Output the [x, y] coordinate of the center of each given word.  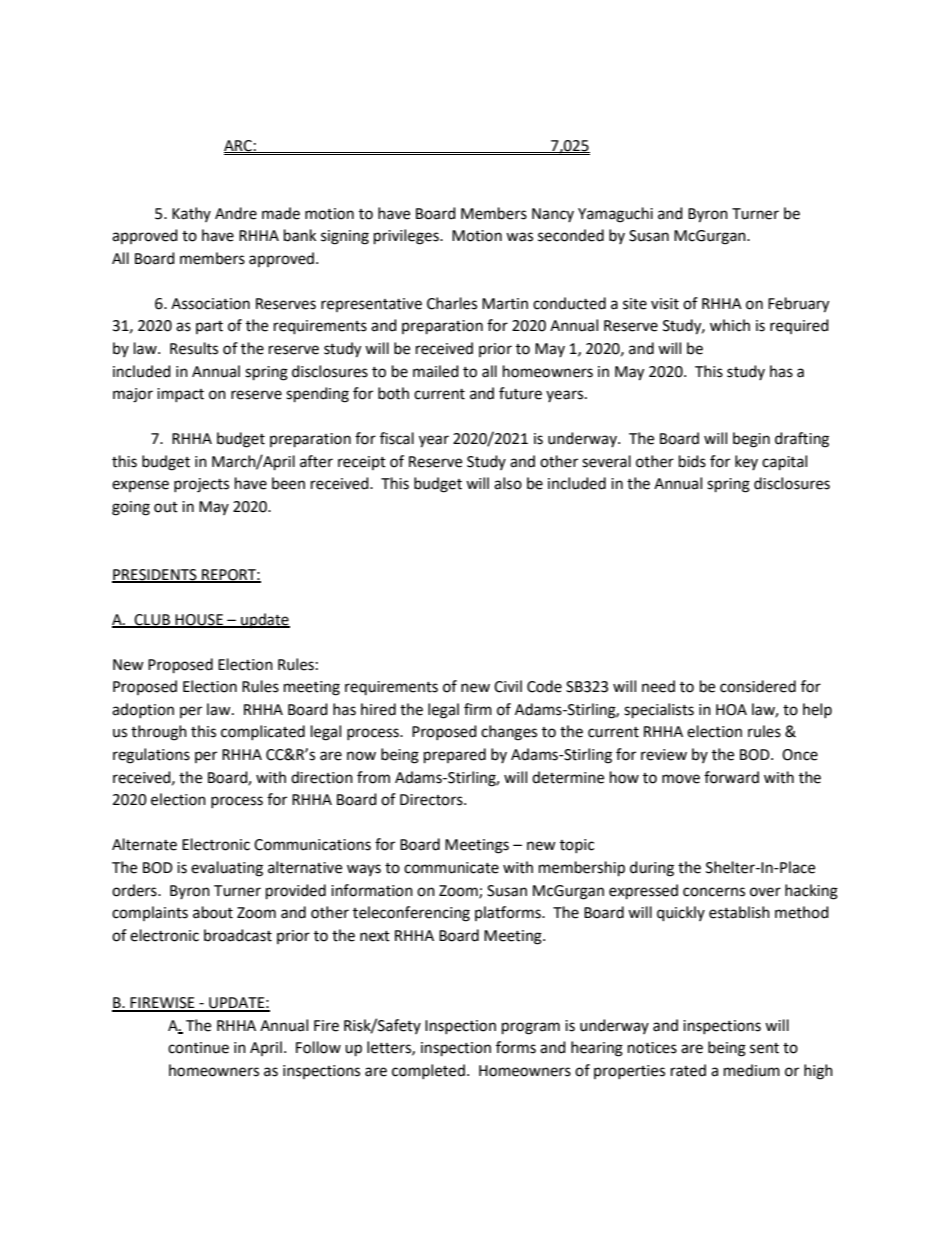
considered [758, 686]
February [798, 305]
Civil [508, 686]
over [765, 892]
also [508, 483]
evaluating [227, 869]
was [519, 237]
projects [201, 485]
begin [751, 440]
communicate [451, 868]
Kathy [191, 214]
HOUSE [199, 620]
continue [198, 1048]
